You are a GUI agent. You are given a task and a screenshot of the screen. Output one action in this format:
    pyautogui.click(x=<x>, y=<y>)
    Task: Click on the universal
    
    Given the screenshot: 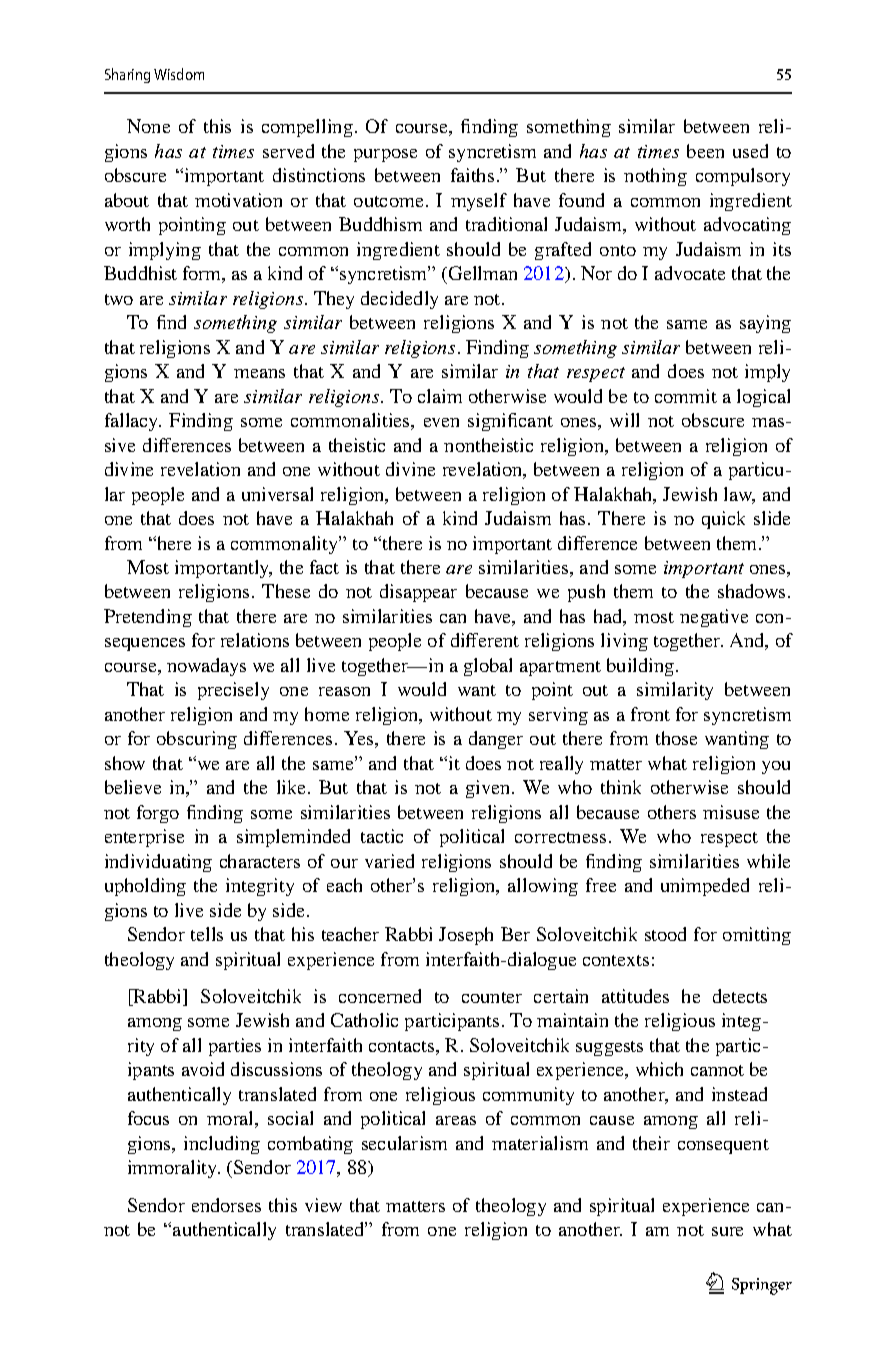 What is the action you would take?
    pyautogui.click(x=277, y=494)
